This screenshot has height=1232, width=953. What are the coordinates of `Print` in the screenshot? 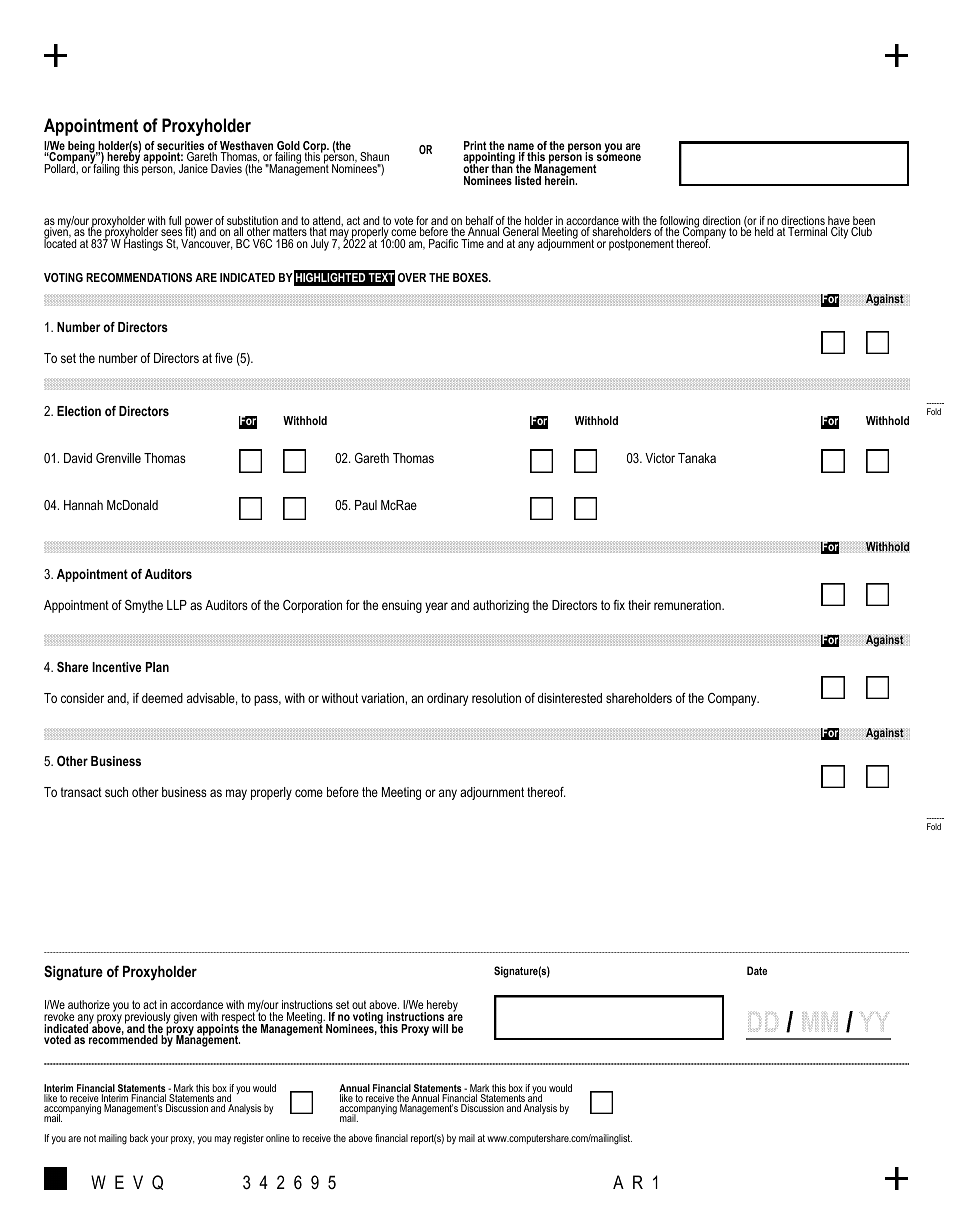 It's located at (475, 145).
